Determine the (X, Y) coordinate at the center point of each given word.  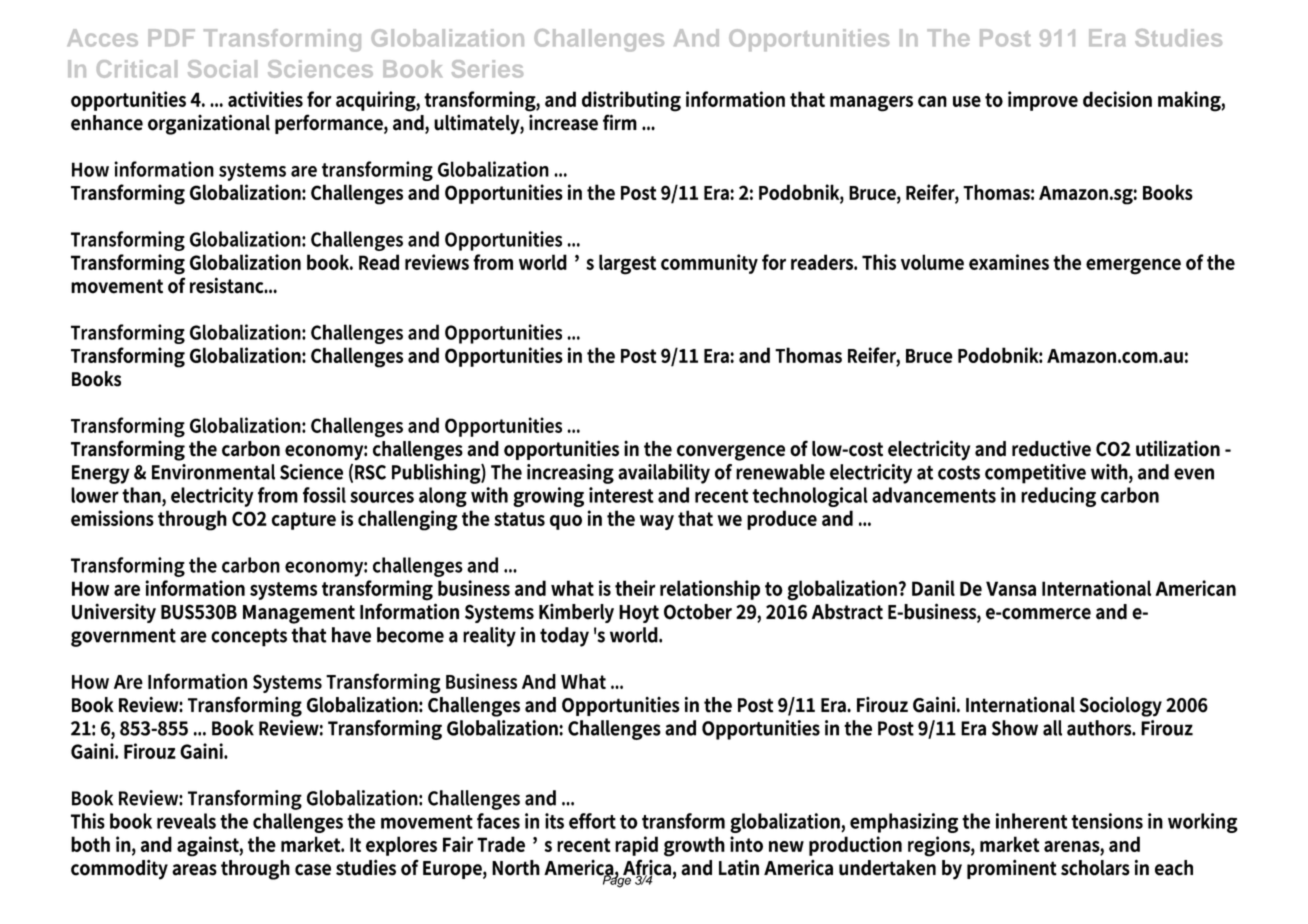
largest (627, 264)
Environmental (213, 472)
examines (1009, 262)
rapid (636, 846)
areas (194, 870)
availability (664, 474)
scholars (1095, 868)
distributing (631, 101)
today (564, 637)
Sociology (1121, 706)
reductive (1051, 448)
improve (1043, 101)
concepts (249, 637)
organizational (209, 124)
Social (222, 69)
